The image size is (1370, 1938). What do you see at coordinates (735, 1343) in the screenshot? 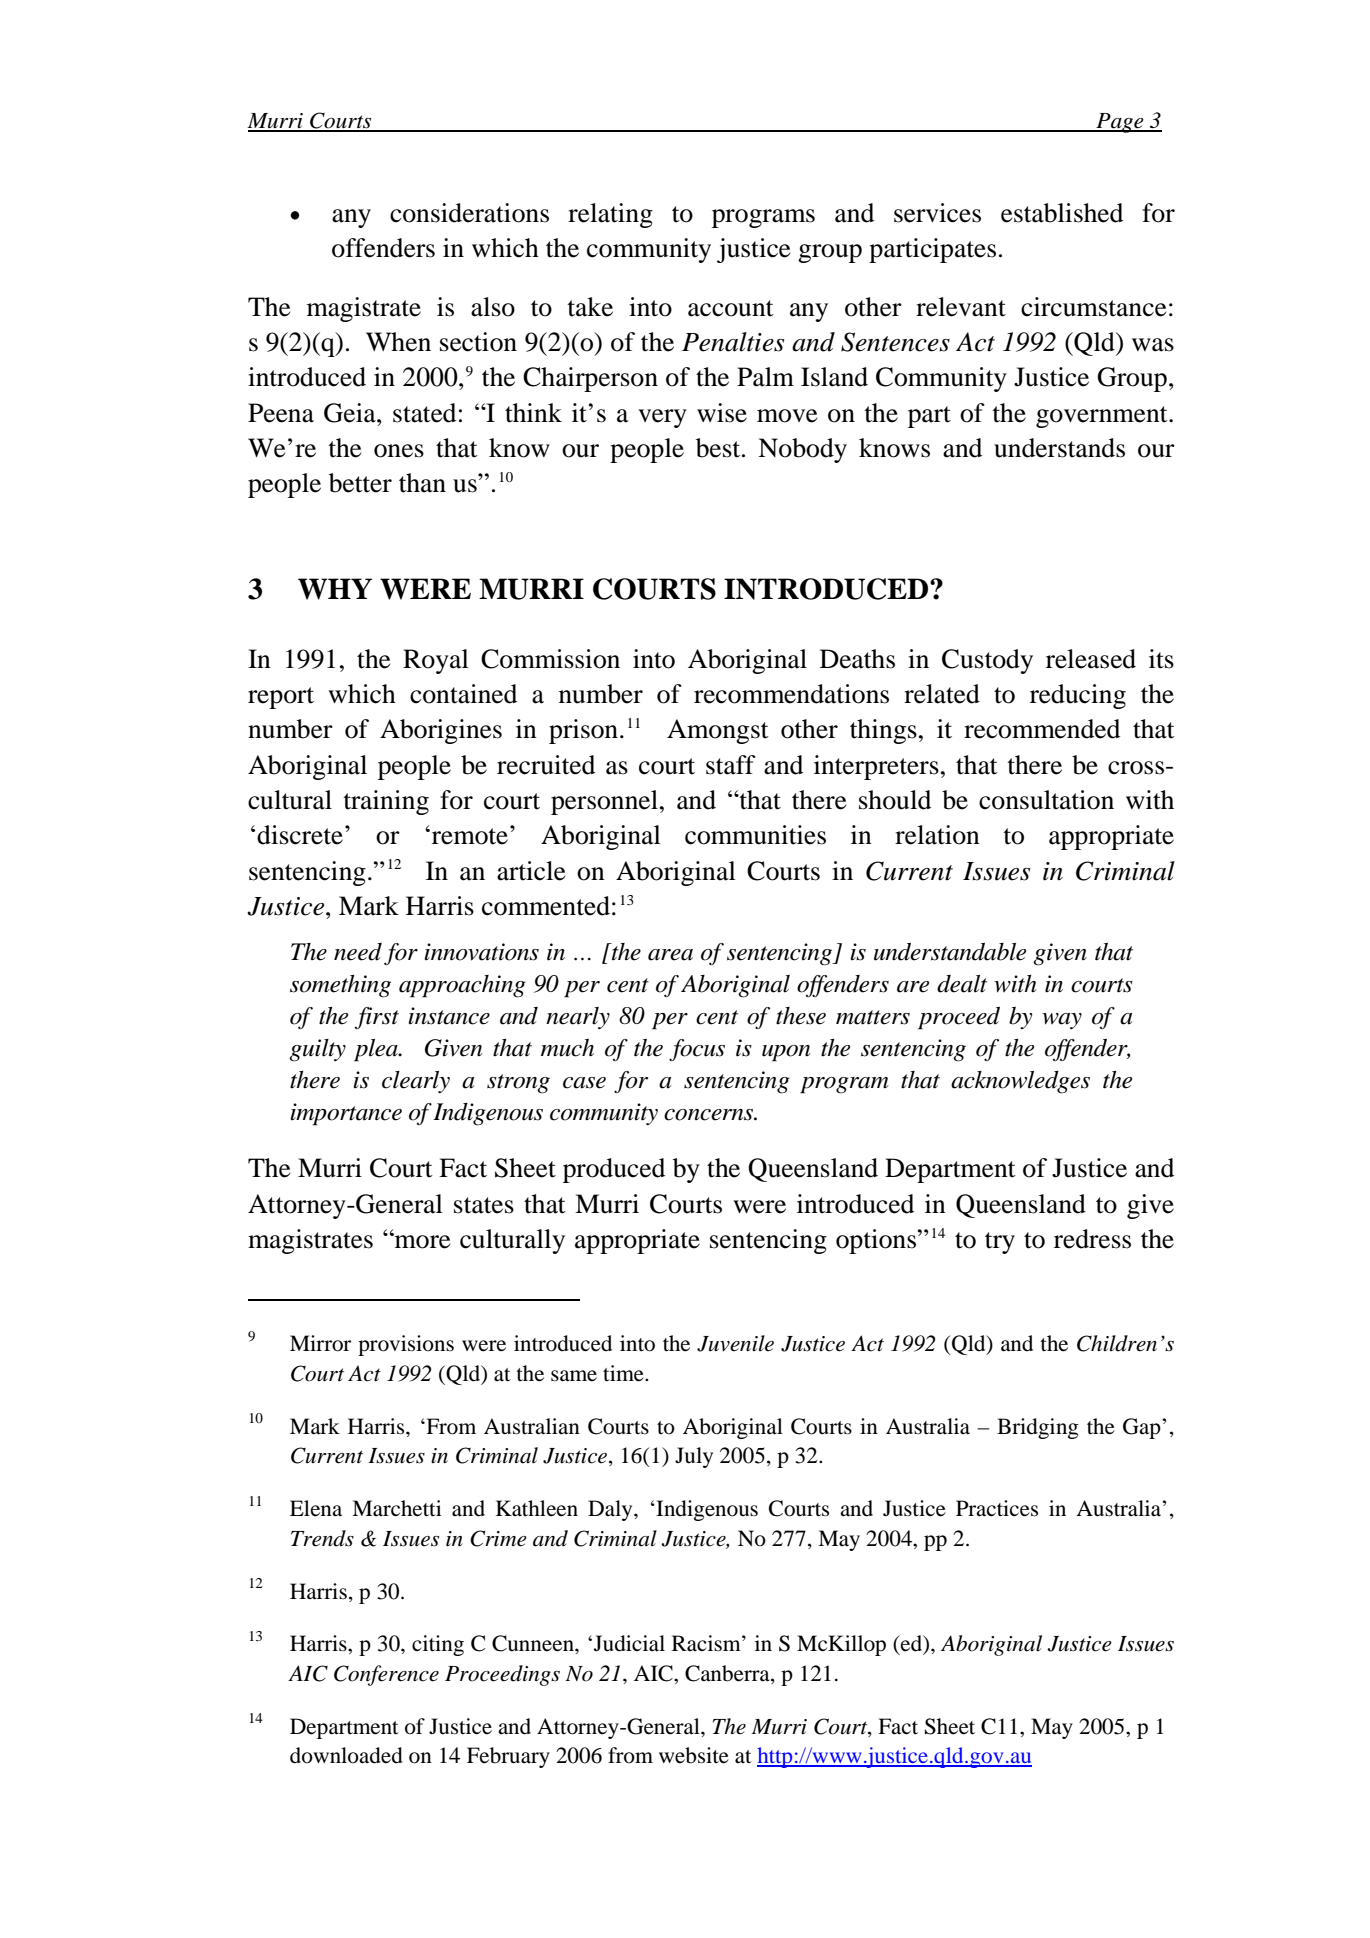
I see `Juvenile` at bounding box center [735, 1343].
